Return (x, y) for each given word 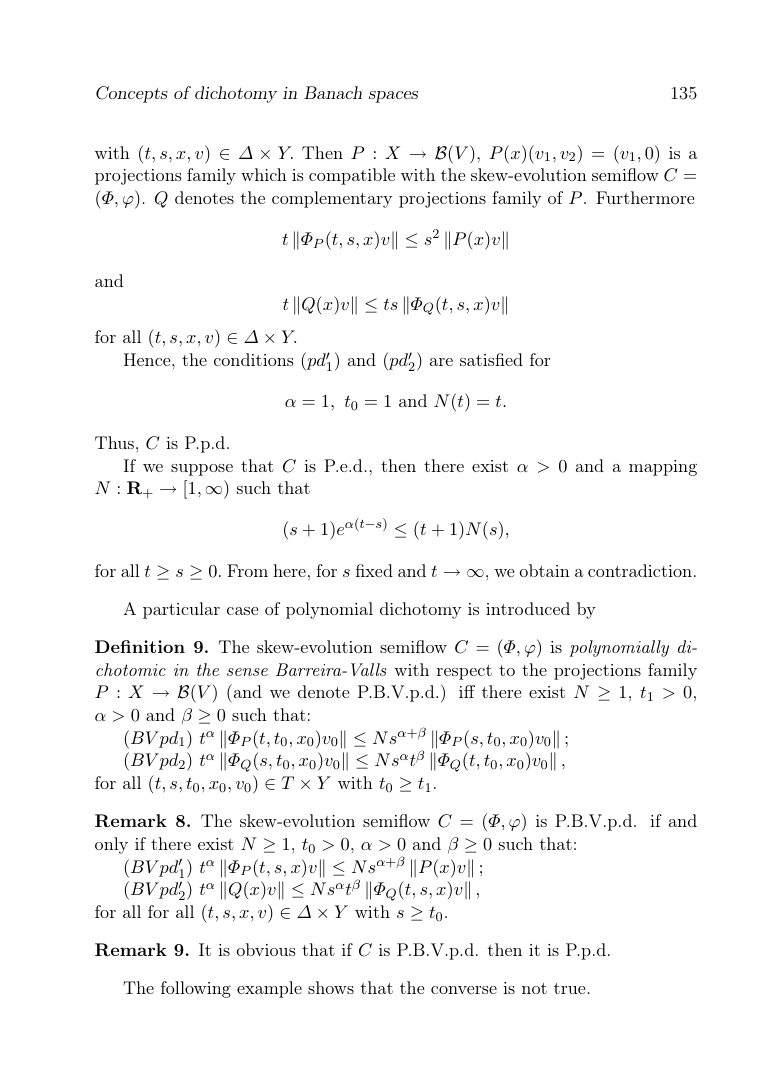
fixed (374, 570)
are (441, 362)
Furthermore (645, 197)
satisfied (491, 359)
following (196, 989)
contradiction (640, 570)
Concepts (132, 94)
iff (467, 691)
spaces (393, 97)
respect (464, 672)
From (247, 570)
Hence (148, 359)
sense (247, 672)
